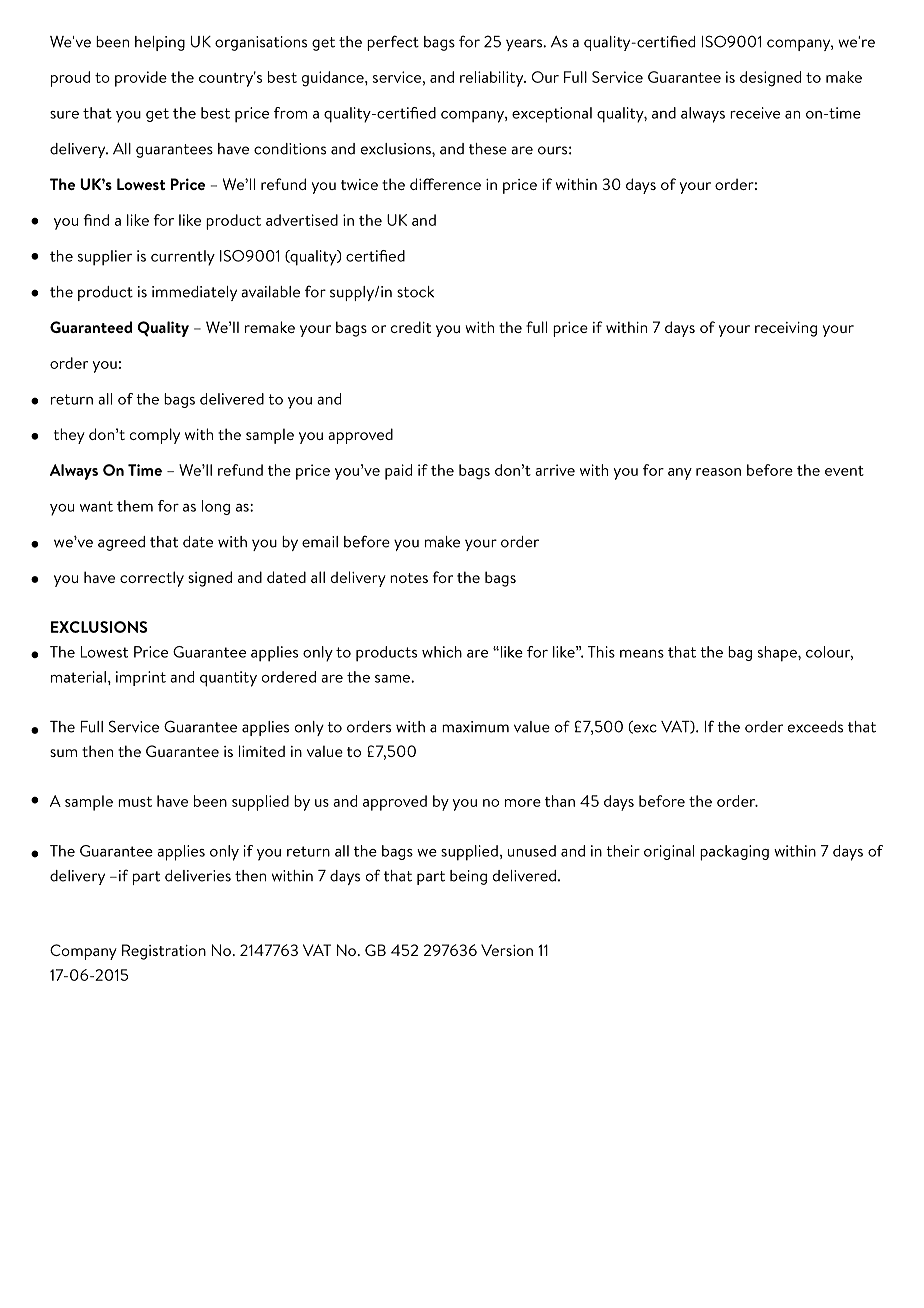 This document has height=1308, width=924. I want to click on credit, so click(411, 327).
